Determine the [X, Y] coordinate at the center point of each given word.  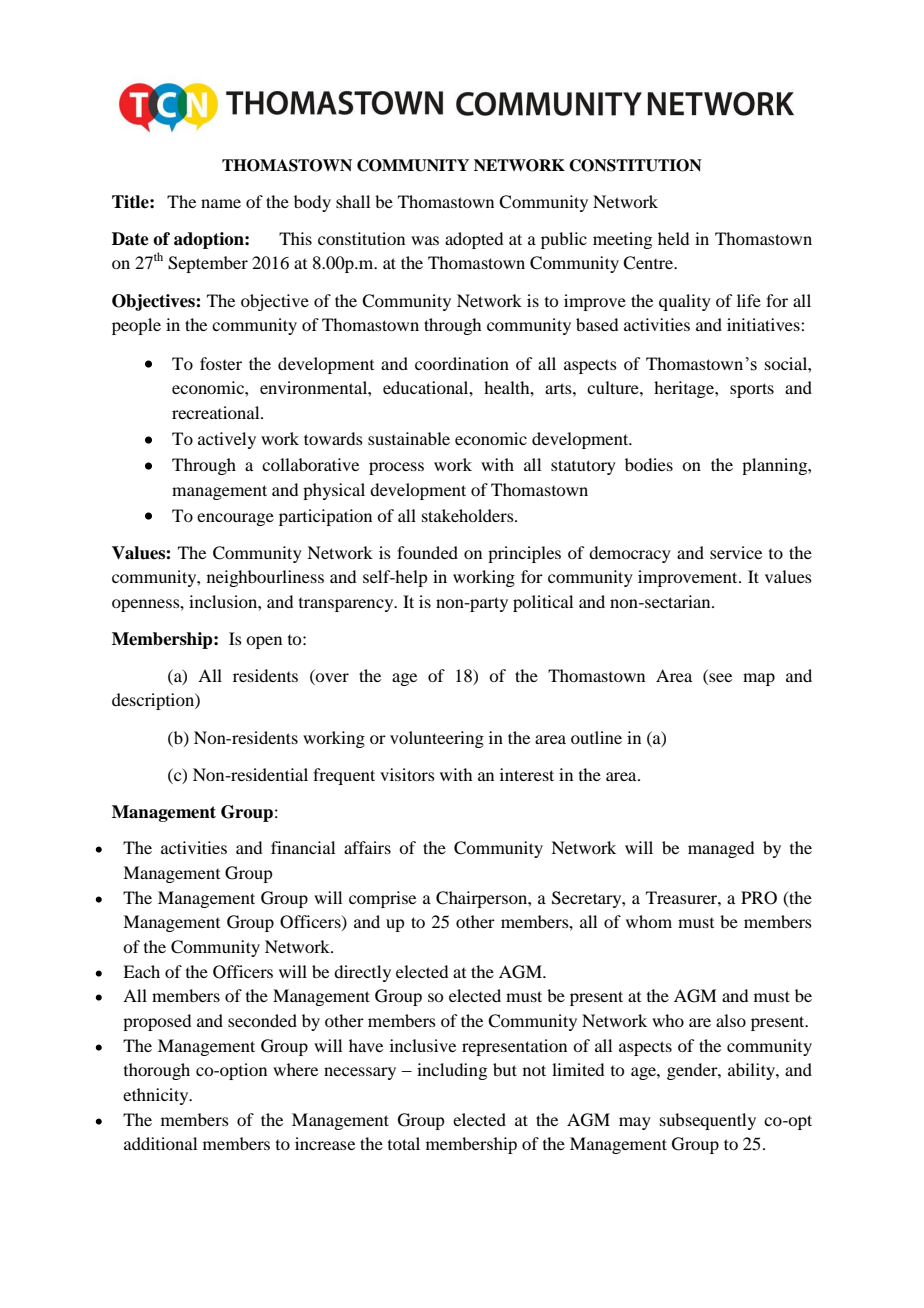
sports [752, 390]
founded [427, 552]
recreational [217, 412]
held [673, 238]
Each [141, 971]
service [736, 552]
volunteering [437, 739]
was [425, 240]
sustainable [409, 438]
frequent [344, 776]
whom [649, 921]
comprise [382, 899]
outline [596, 737]
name [221, 203]
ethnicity [157, 1096]
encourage [235, 519]
